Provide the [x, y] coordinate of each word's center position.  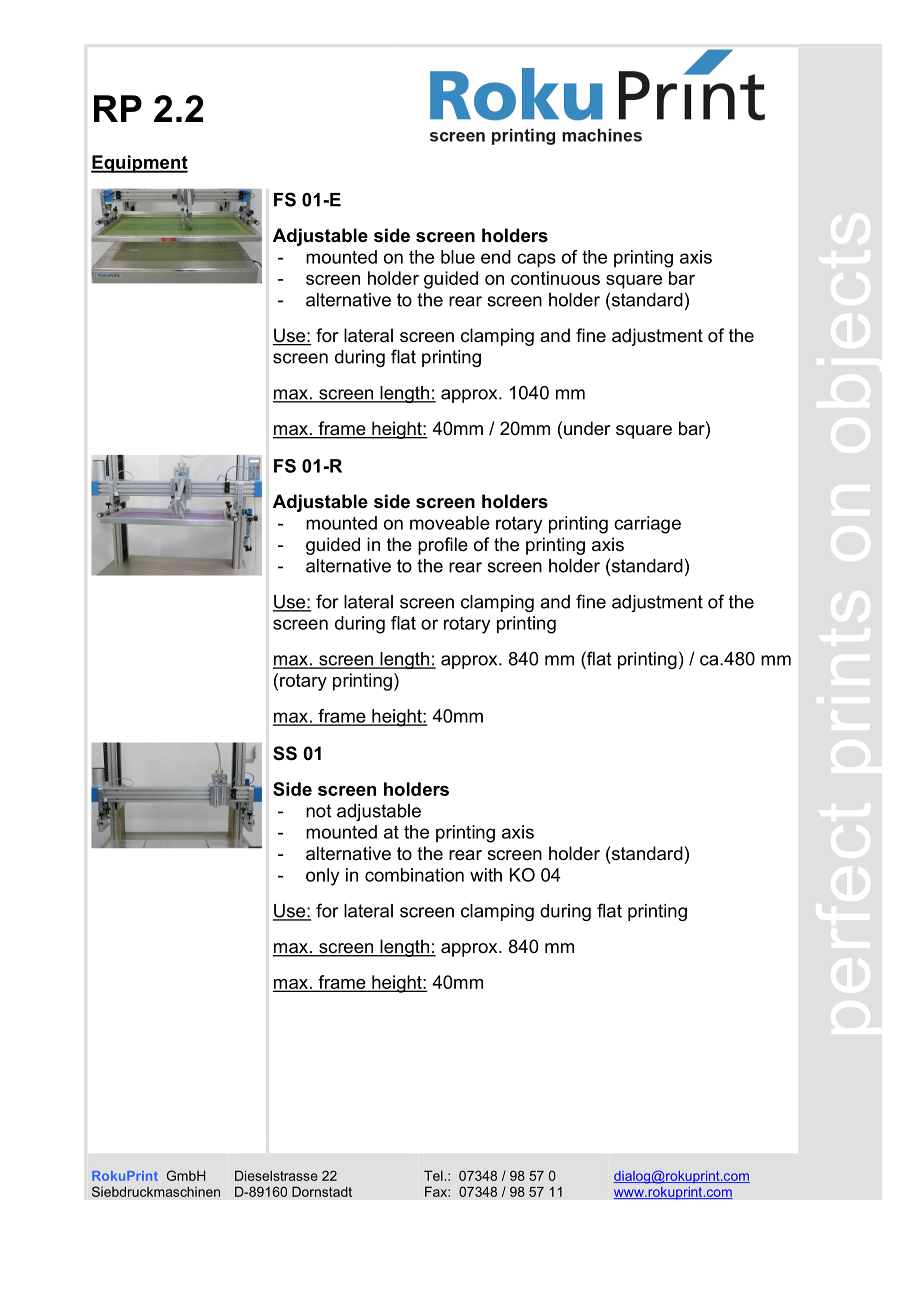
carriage [647, 525]
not [318, 811]
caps [536, 260]
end [496, 257]
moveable [450, 523]
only [322, 877]
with [486, 875]
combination [414, 875]
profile [443, 546]
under [587, 428]
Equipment [139, 164]
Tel [433, 1175]
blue [458, 257]
